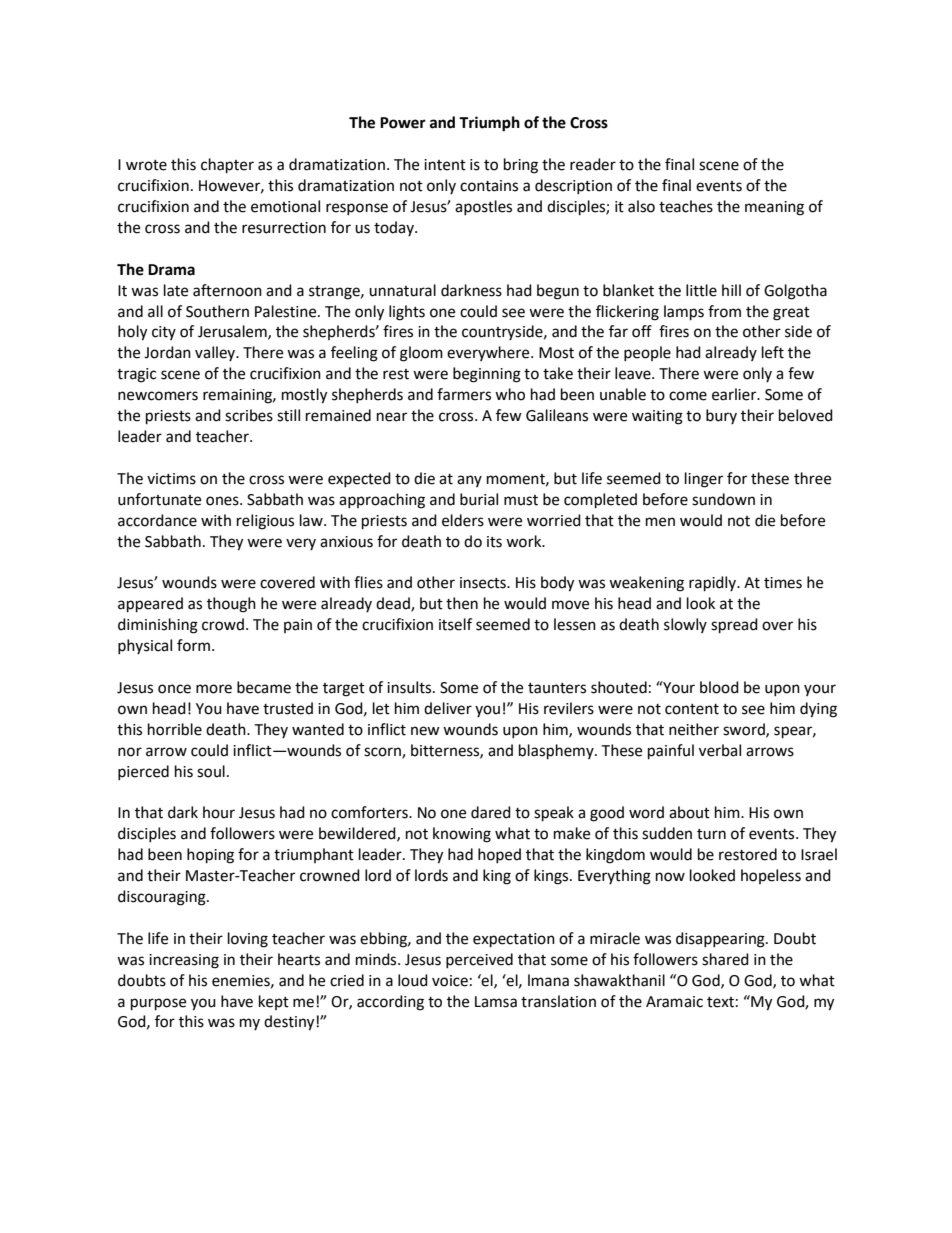 The width and height of the page is (952, 1233). What do you see at coordinates (720, 750) in the page?
I see `verbal` at bounding box center [720, 750].
